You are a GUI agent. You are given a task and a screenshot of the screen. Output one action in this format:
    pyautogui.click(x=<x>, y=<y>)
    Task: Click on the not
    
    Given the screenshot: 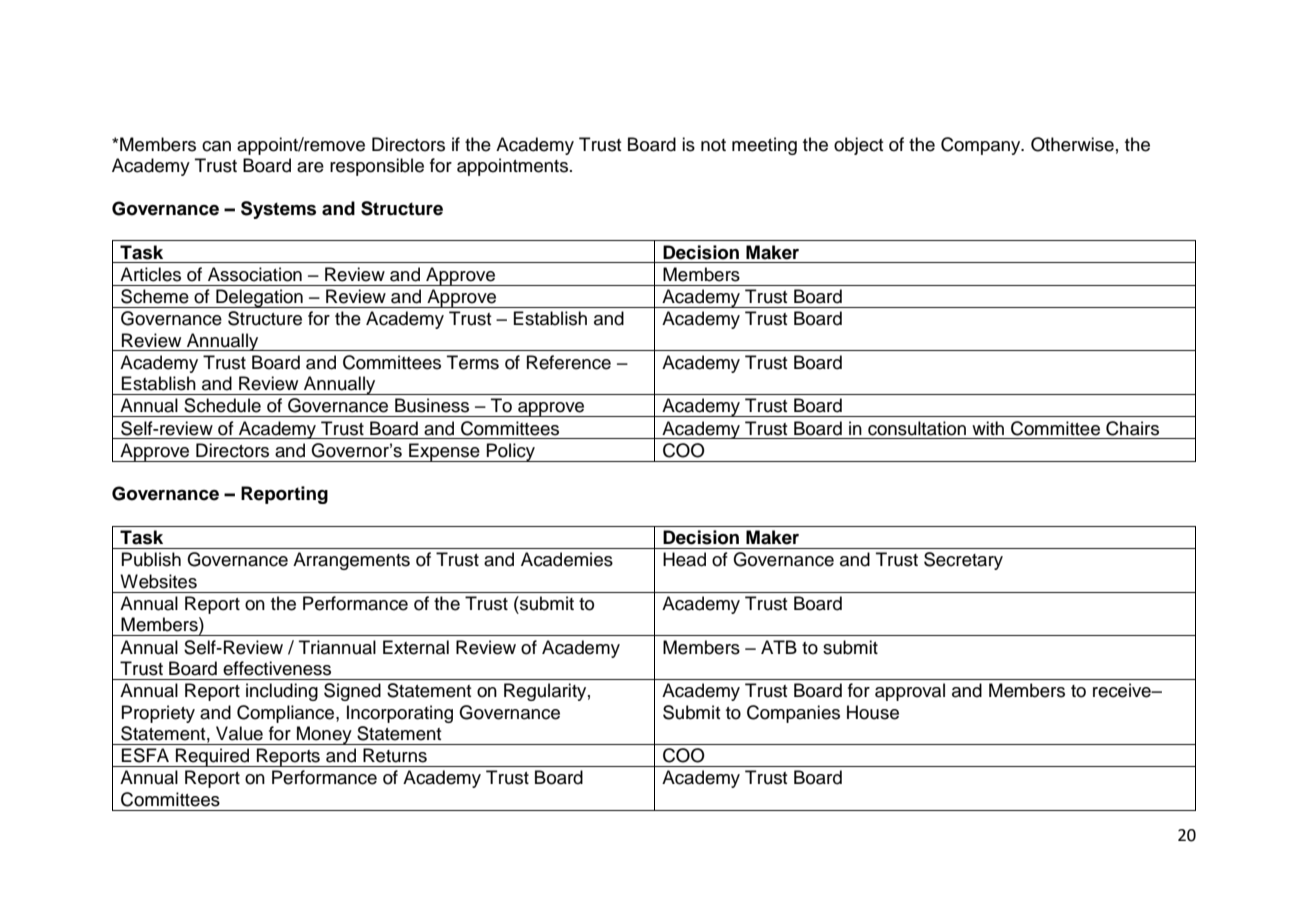 What is the action you would take?
    pyautogui.click(x=713, y=145)
